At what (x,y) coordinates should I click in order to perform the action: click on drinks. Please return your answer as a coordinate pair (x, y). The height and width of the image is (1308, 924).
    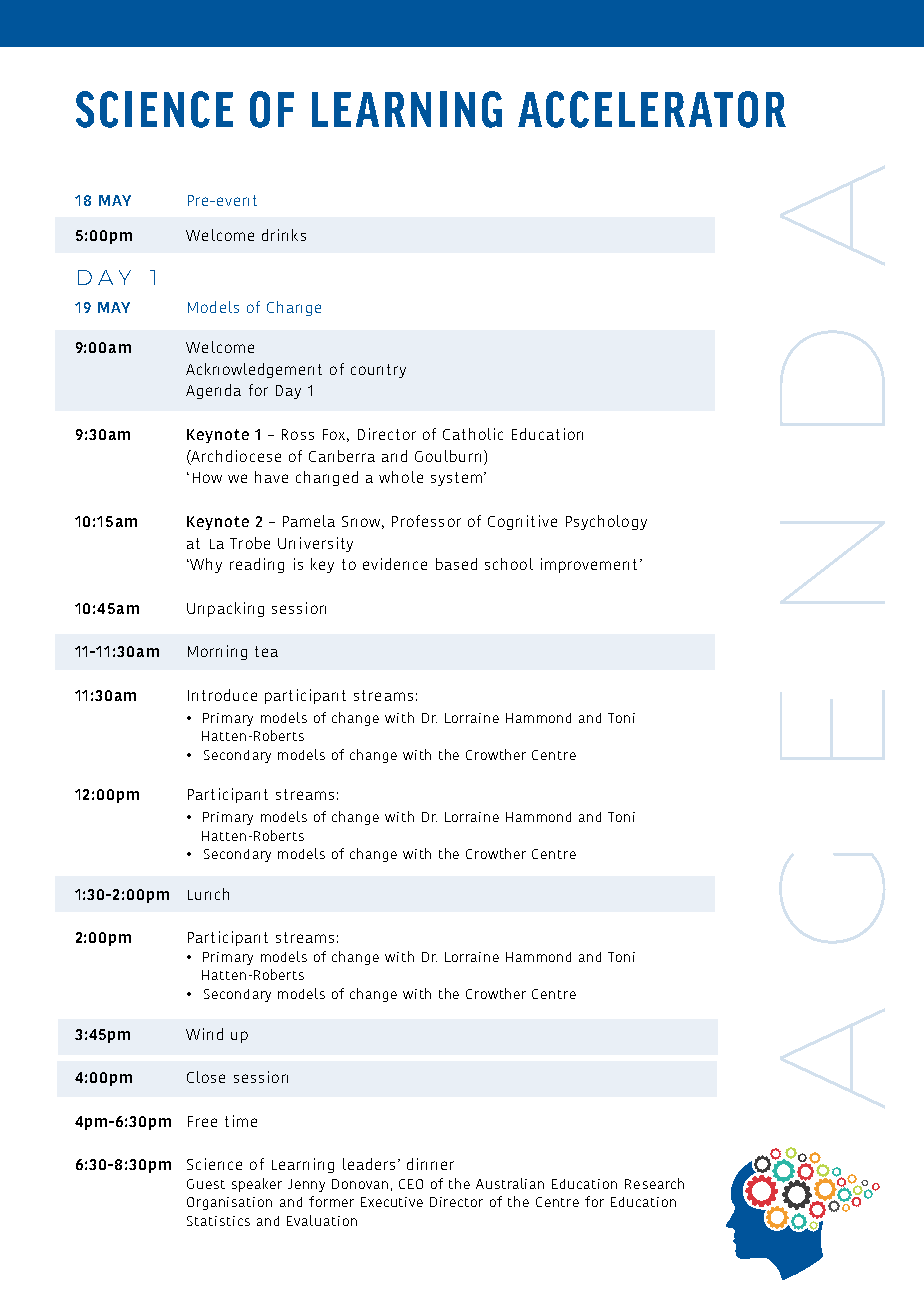
    Looking at the image, I should click on (284, 235).
